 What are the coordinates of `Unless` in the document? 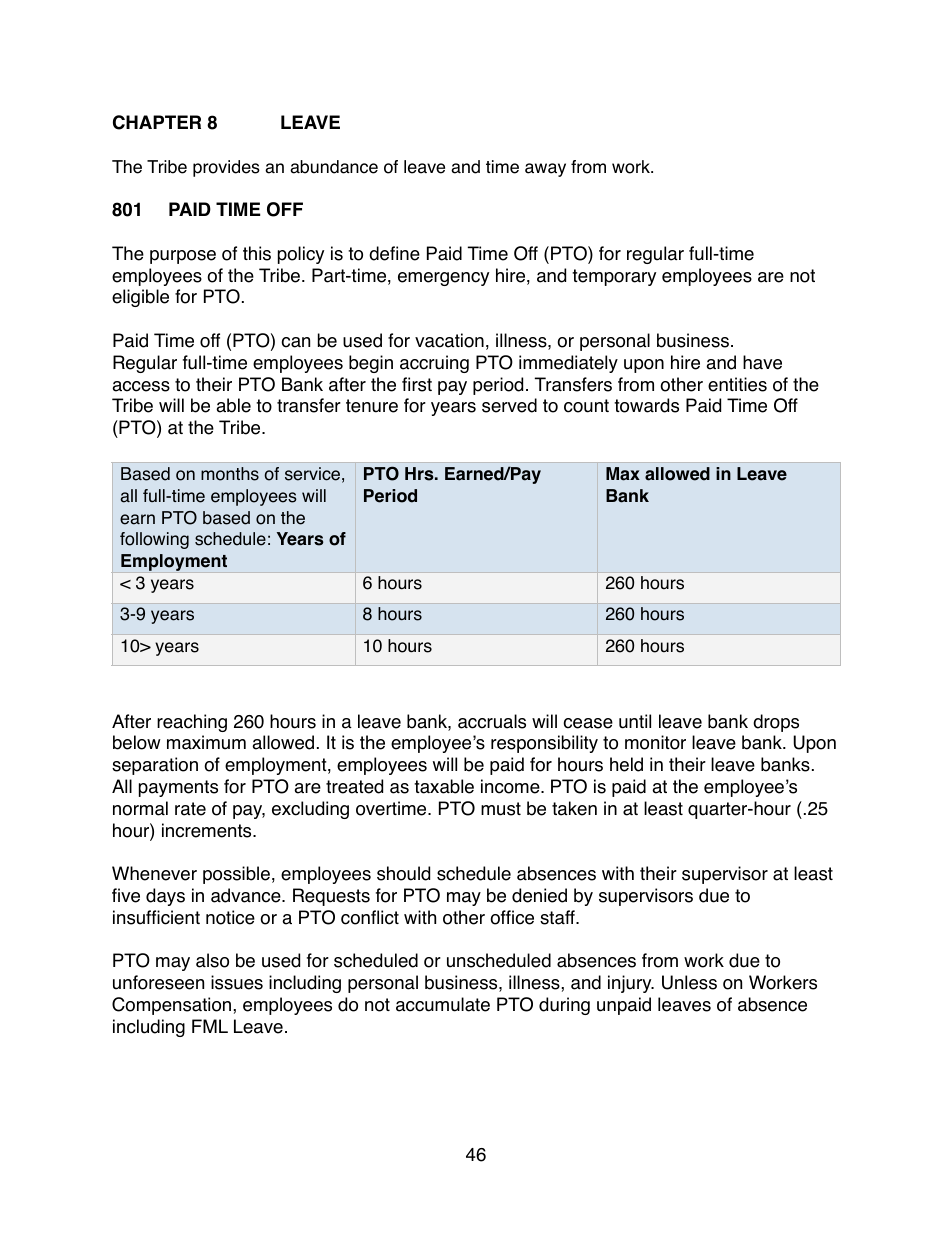 It's located at (689, 982).
